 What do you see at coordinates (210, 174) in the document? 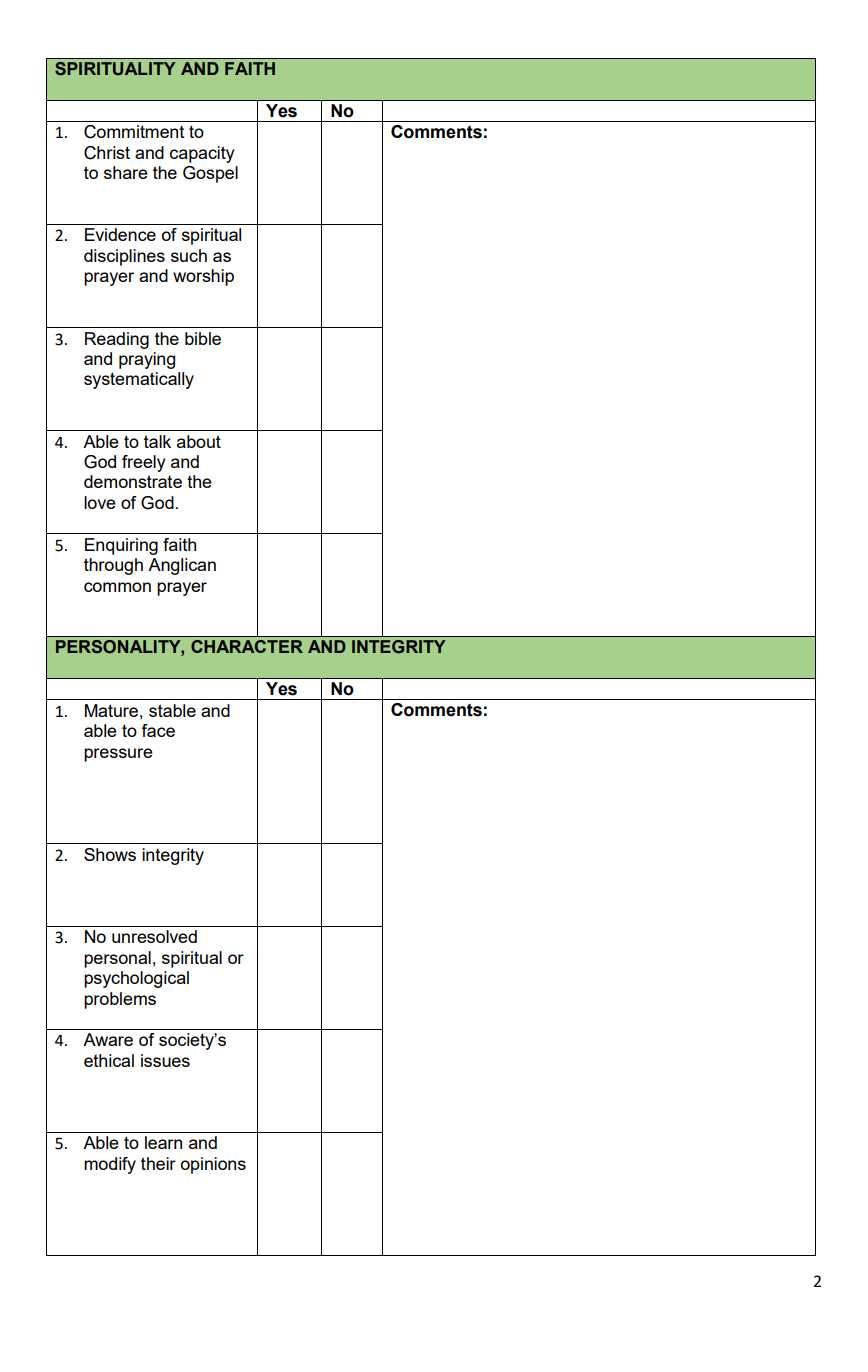
I see `Gospel` at bounding box center [210, 174].
